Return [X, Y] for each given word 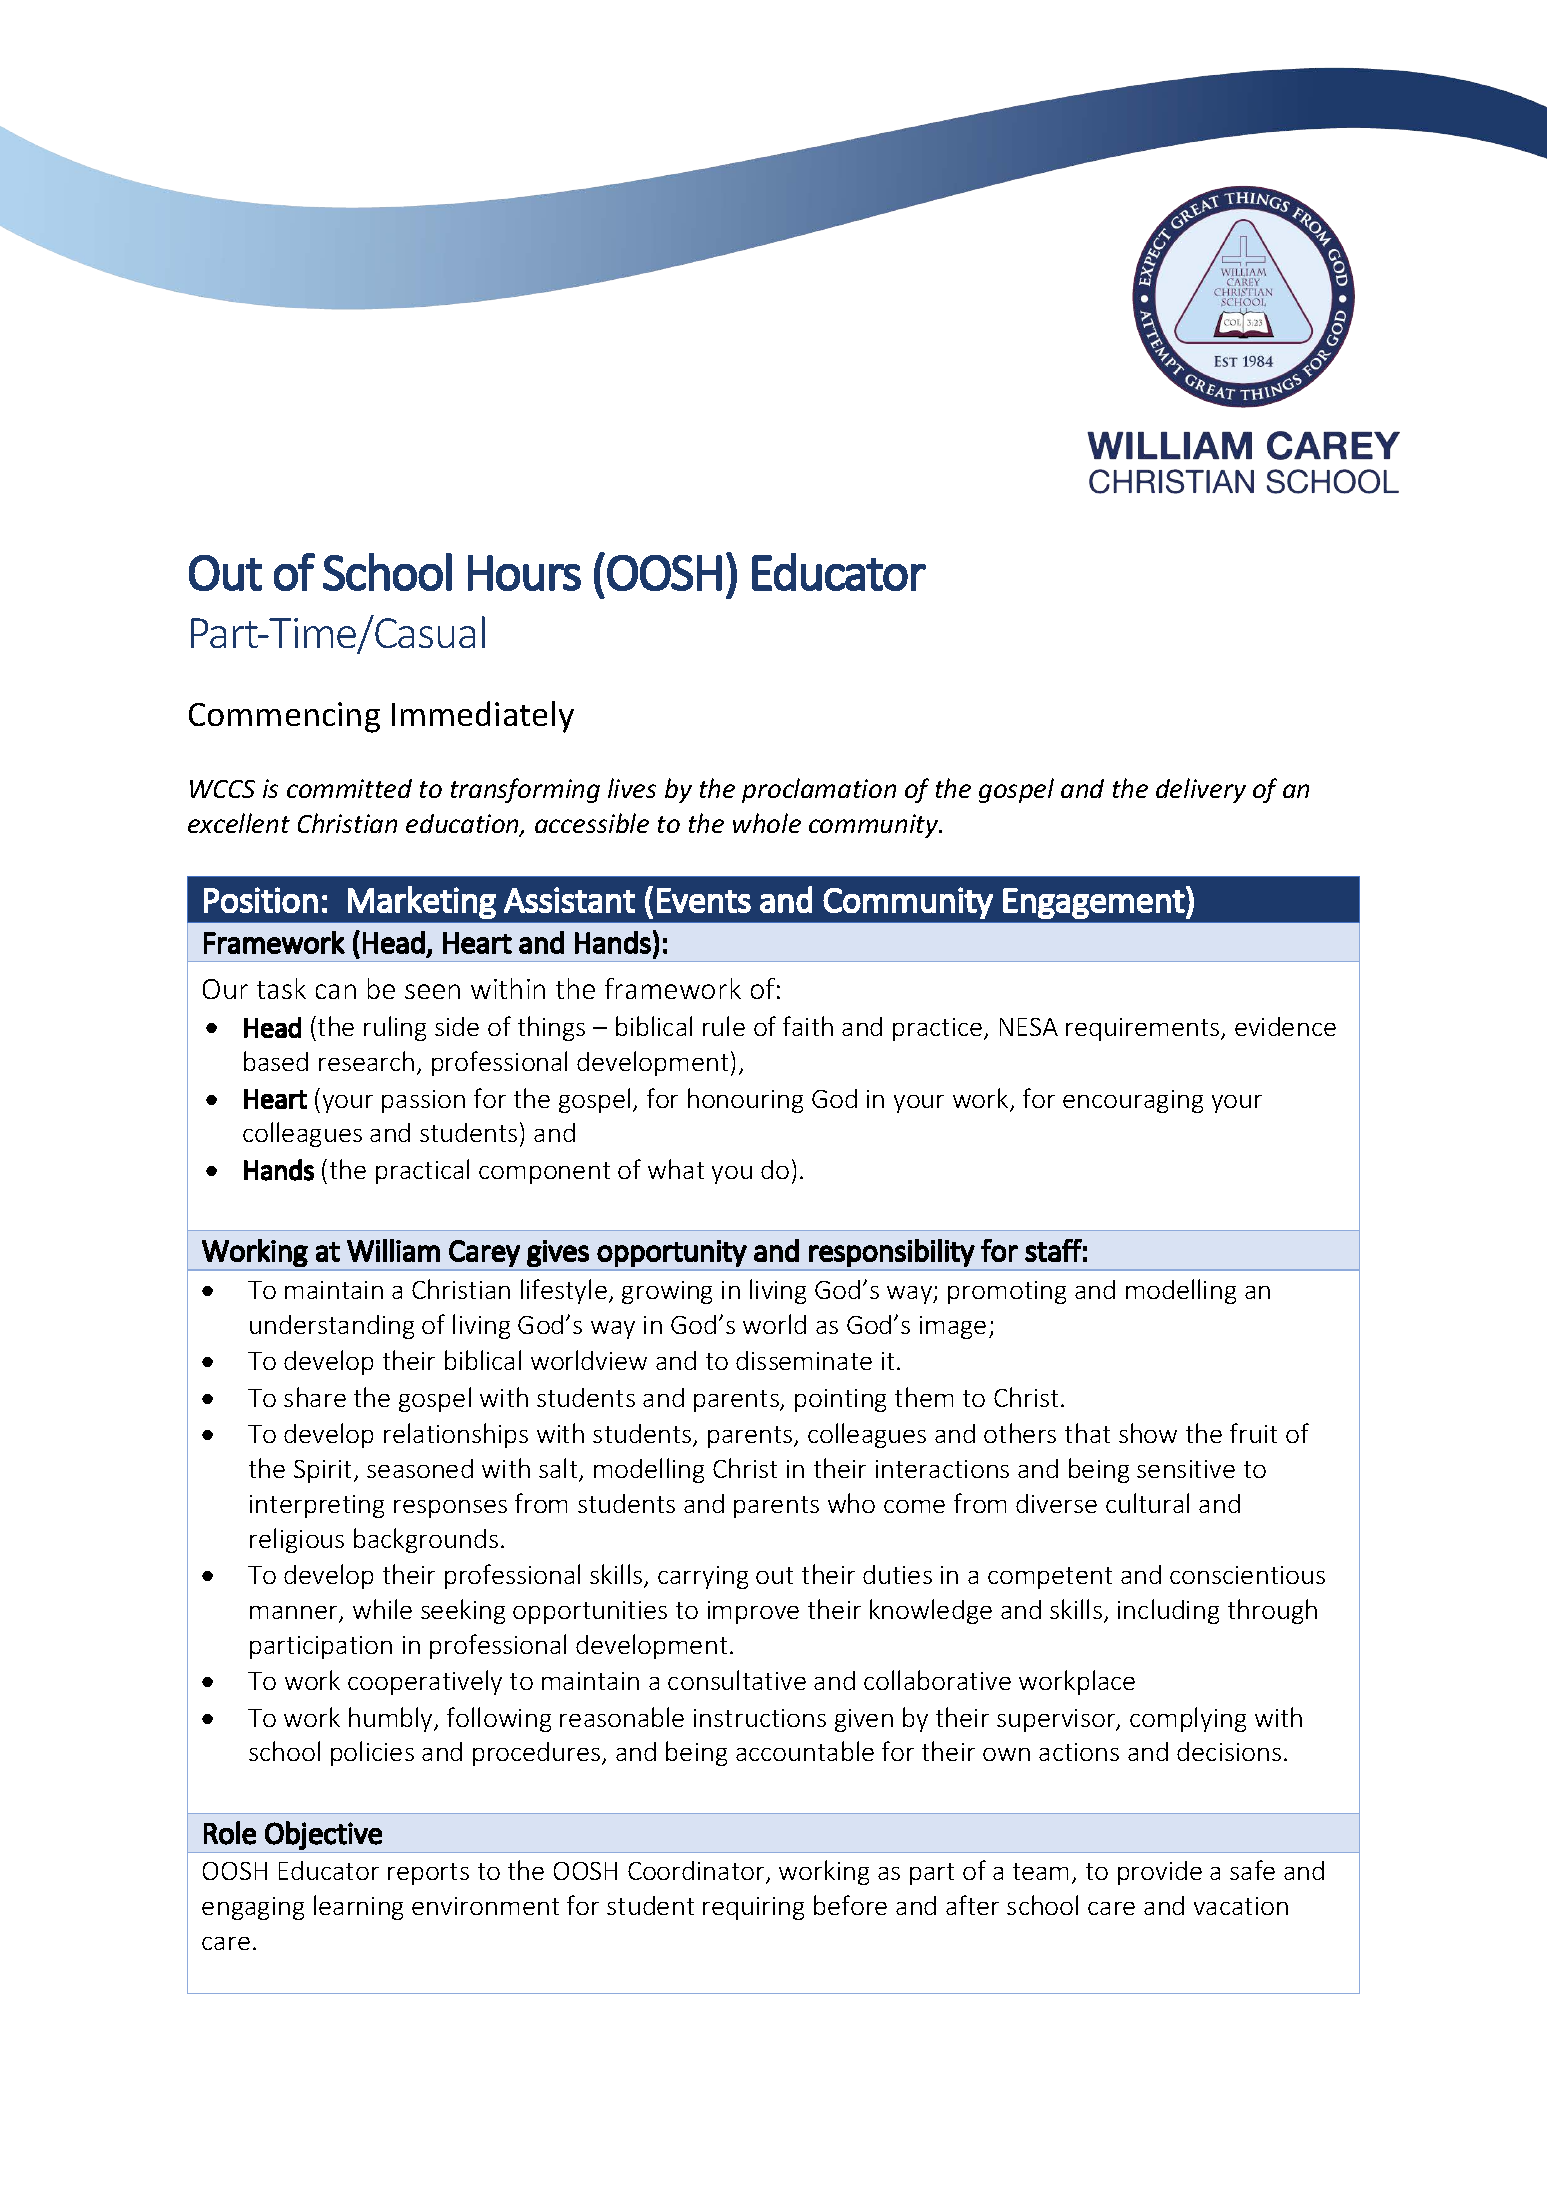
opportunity [672, 1253]
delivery [1201, 790]
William [393, 1250]
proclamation [819, 790]
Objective [323, 1835]
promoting [1007, 1292]
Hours [524, 573]
